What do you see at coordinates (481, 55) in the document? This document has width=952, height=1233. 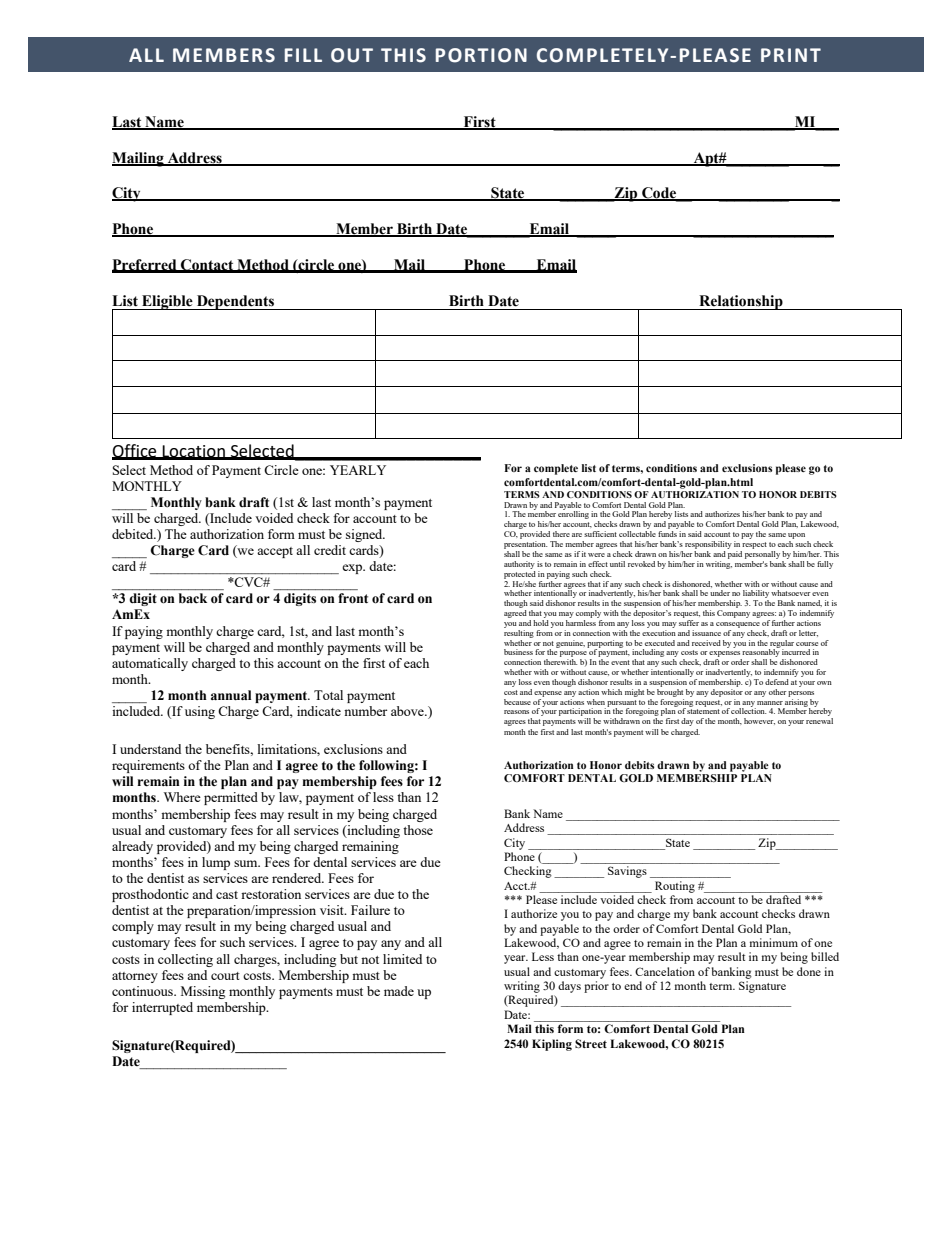 I see `PORTION` at bounding box center [481, 55].
